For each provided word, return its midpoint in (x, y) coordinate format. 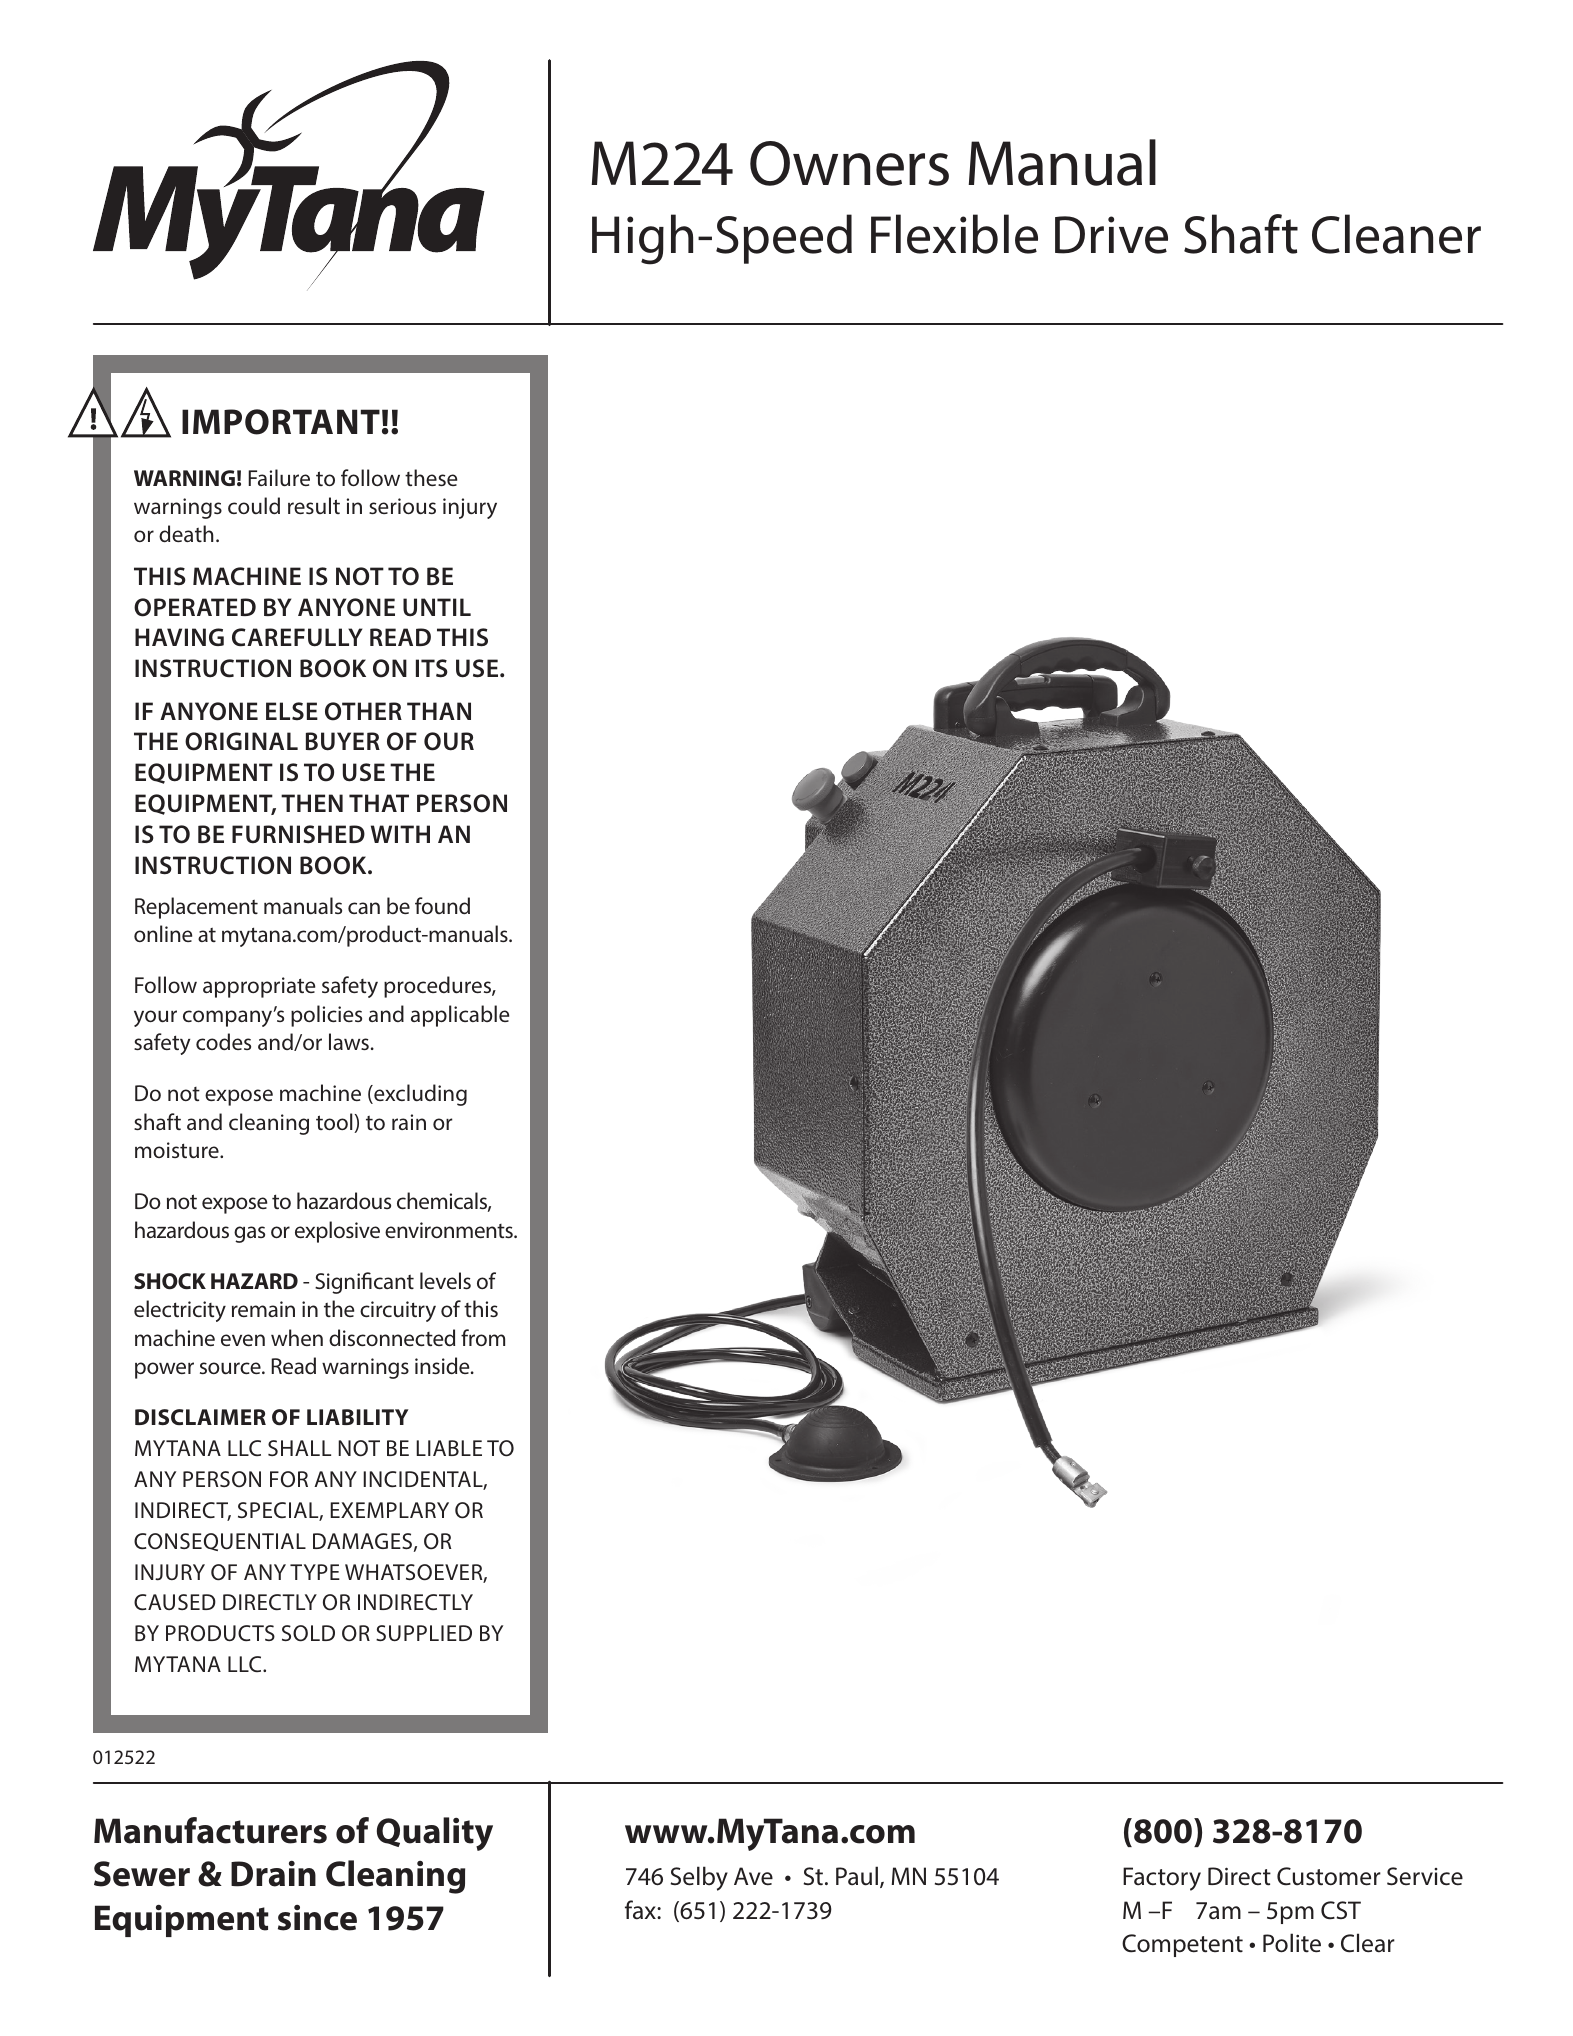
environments (450, 1230)
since (317, 1918)
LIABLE (449, 1448)
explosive (337, 1232)
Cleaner (1396, 234)
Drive (1111, 235)
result (314, 505)
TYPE (315, 1572)
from (483, 1337)
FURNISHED (298, 834)
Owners (849, 163)
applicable (460, 1016)
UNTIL (437, 607)
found (442, 905)
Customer (1329, 1876)
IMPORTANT (281, 422)
